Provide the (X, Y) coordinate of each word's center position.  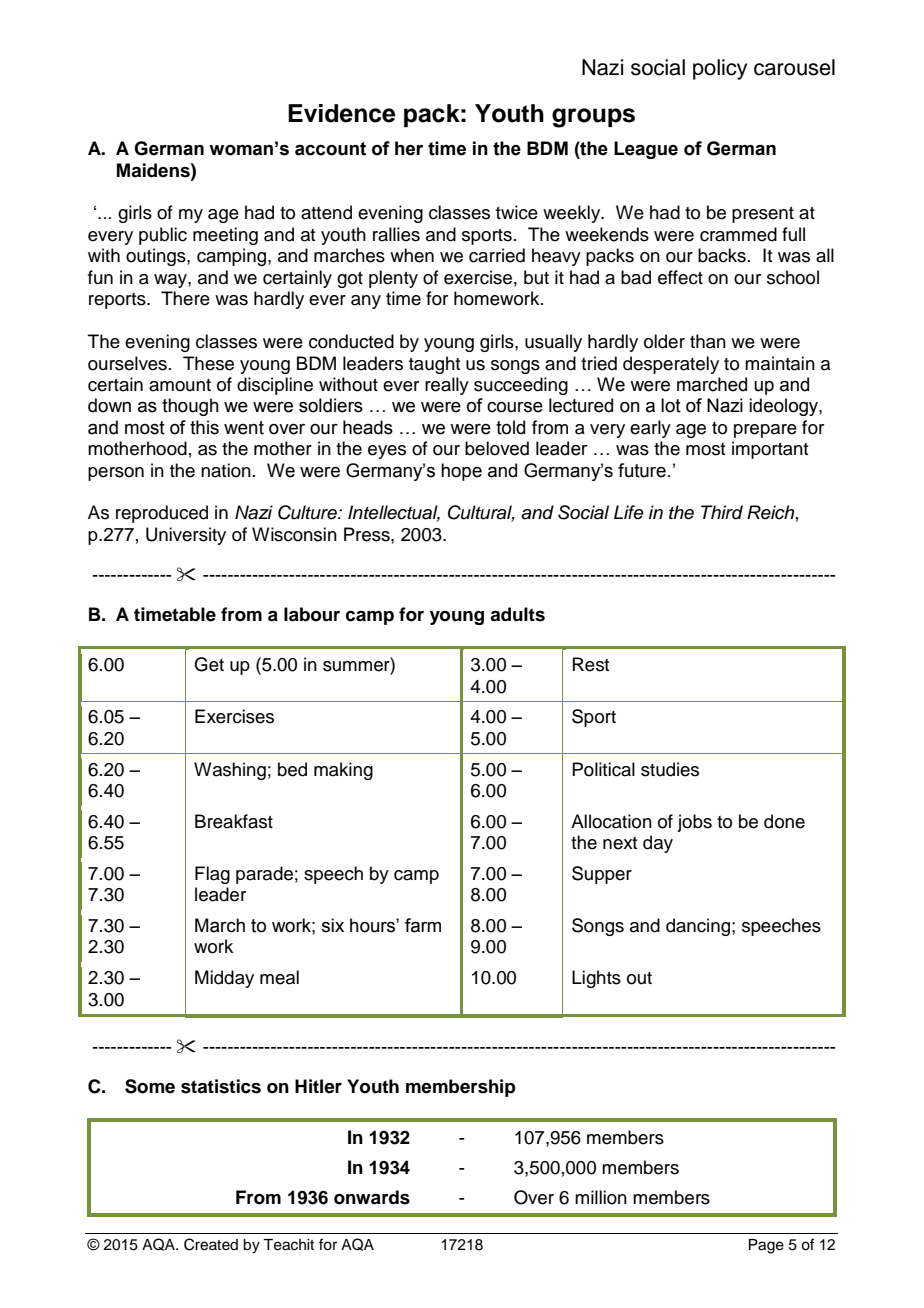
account (330, 149)
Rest (591, 664)
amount (180, 385)
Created (211, 1244)
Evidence (341, 113)
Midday (224, 979)
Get (209, 664)
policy (720, 69)
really (447, 386)
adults (517, 614)
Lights (596, 979)
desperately (671, 365)
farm (423, 925)
